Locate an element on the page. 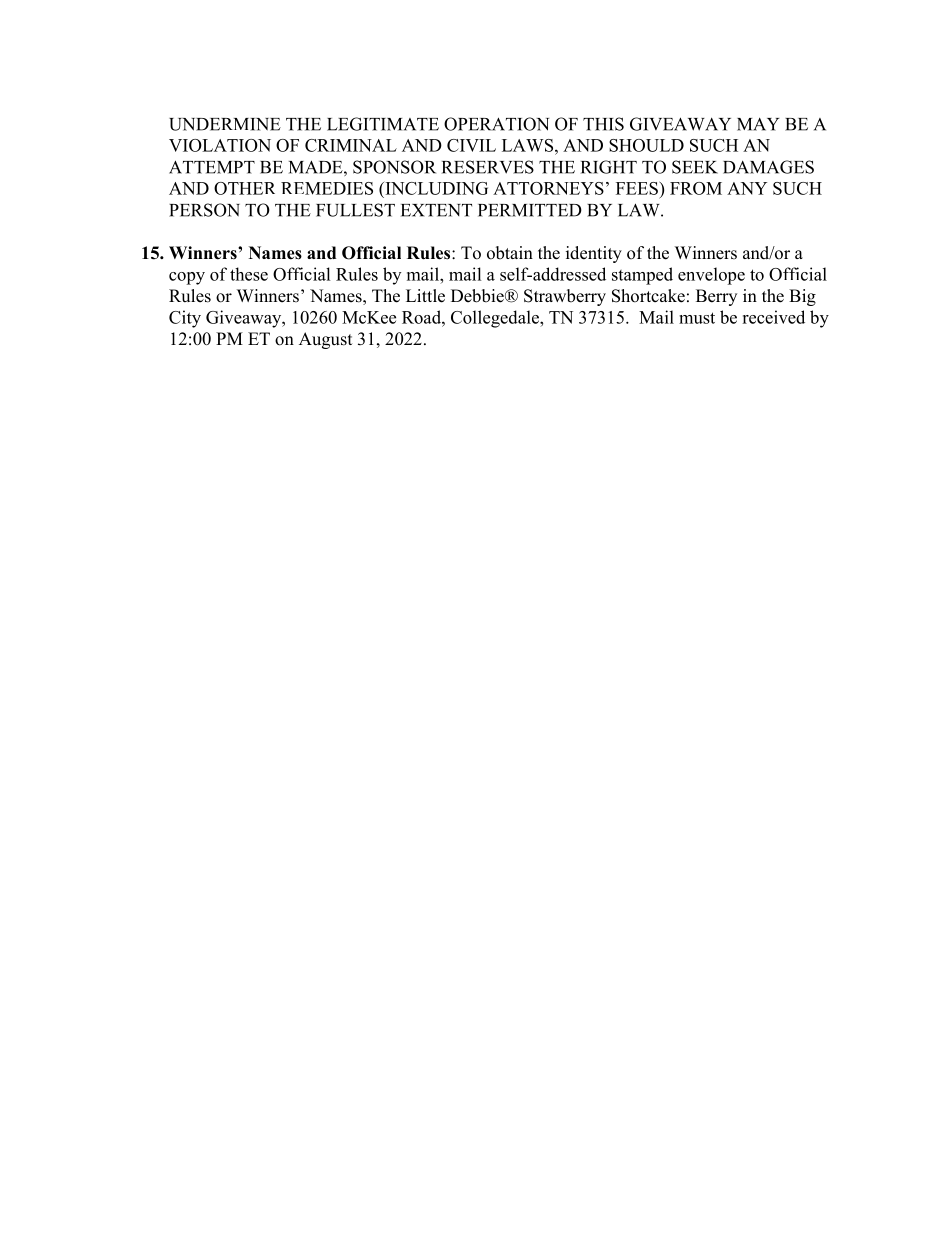 Image resolution: width=952 pixels, height=1233 pixels. OPERATION is located at coordinates (496, 124).
